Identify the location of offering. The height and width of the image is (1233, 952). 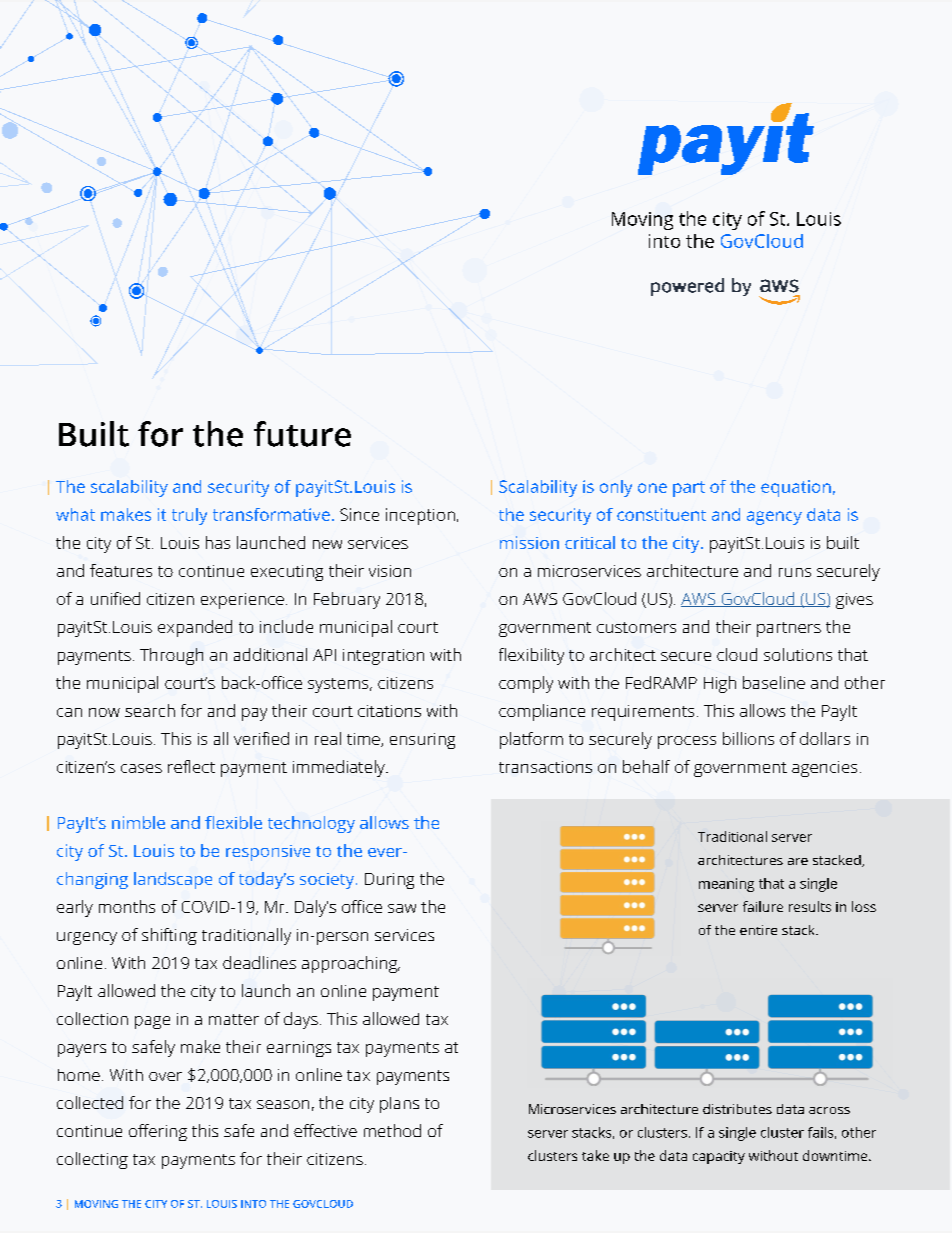
(158, 1132).
